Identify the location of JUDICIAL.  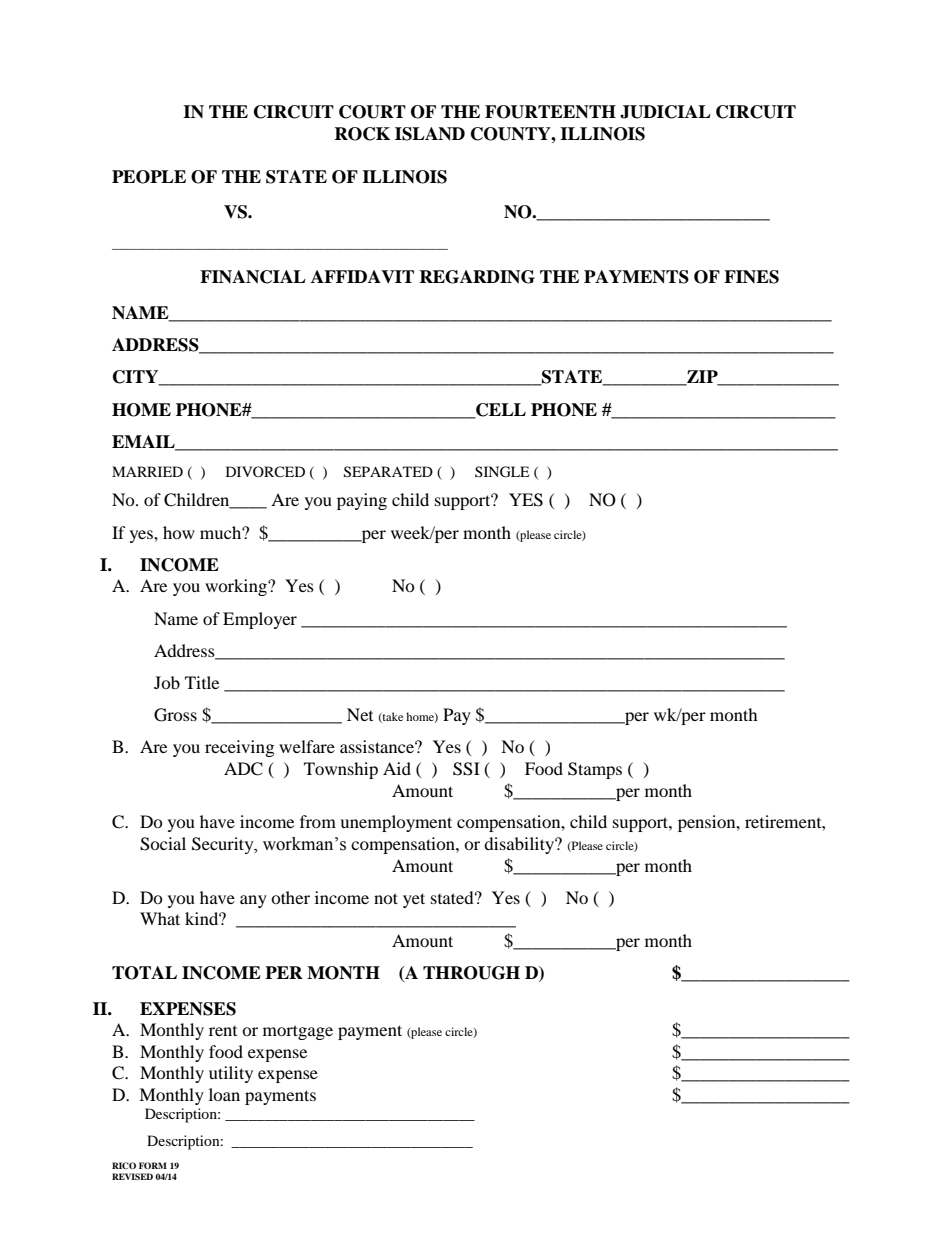
(665, 112).
